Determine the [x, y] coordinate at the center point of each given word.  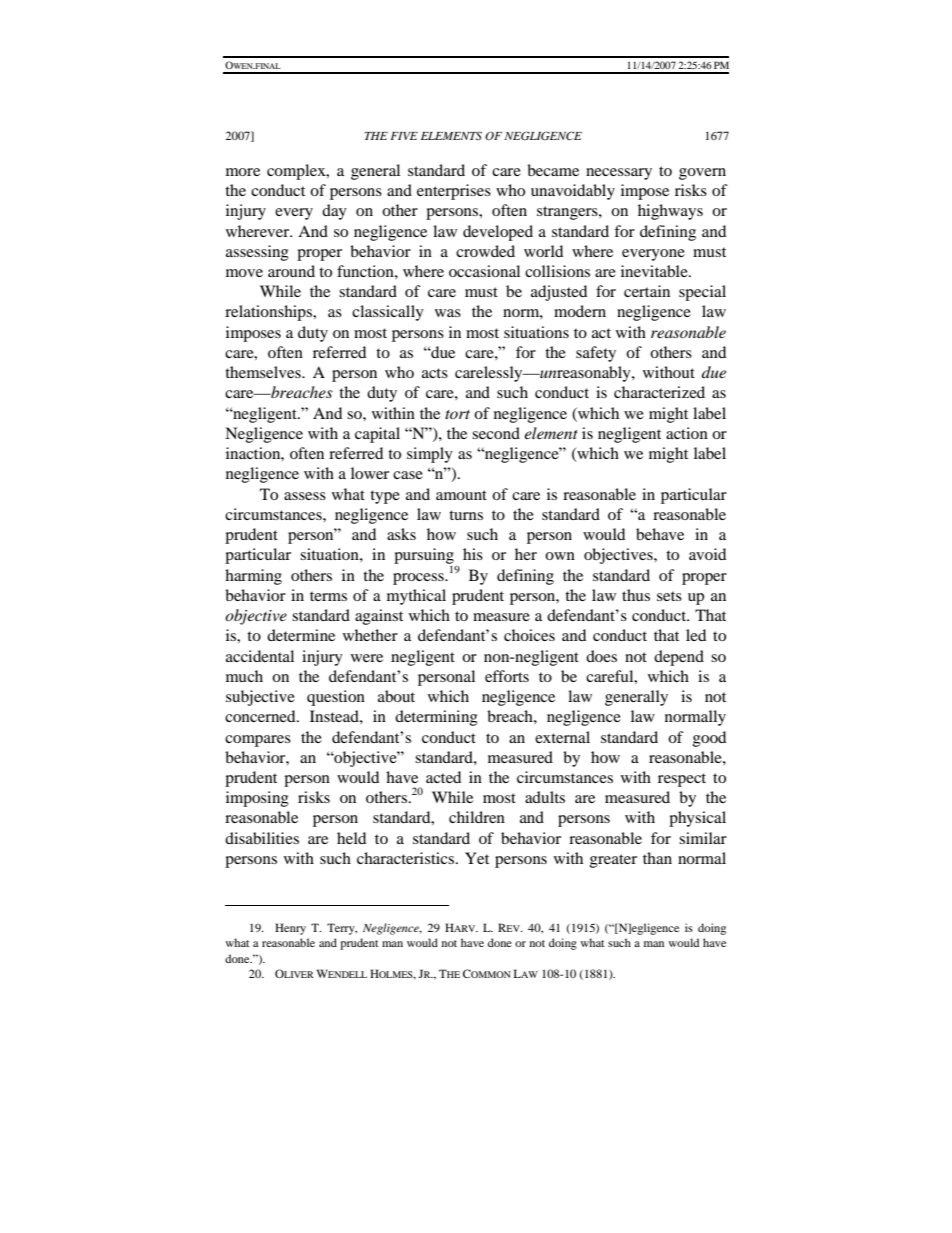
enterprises [454, 192]
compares [258, 741]
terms [328, 596]
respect [682, 780]
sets [669, 596]
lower [370, 473]
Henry [290, 929]
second [496, 433]
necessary [619, 174]
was [448, 313]
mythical [416, 597]
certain [647, 291]
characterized [659, 392]
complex [297, 172]
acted [443, 777]
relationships [270, 313]
